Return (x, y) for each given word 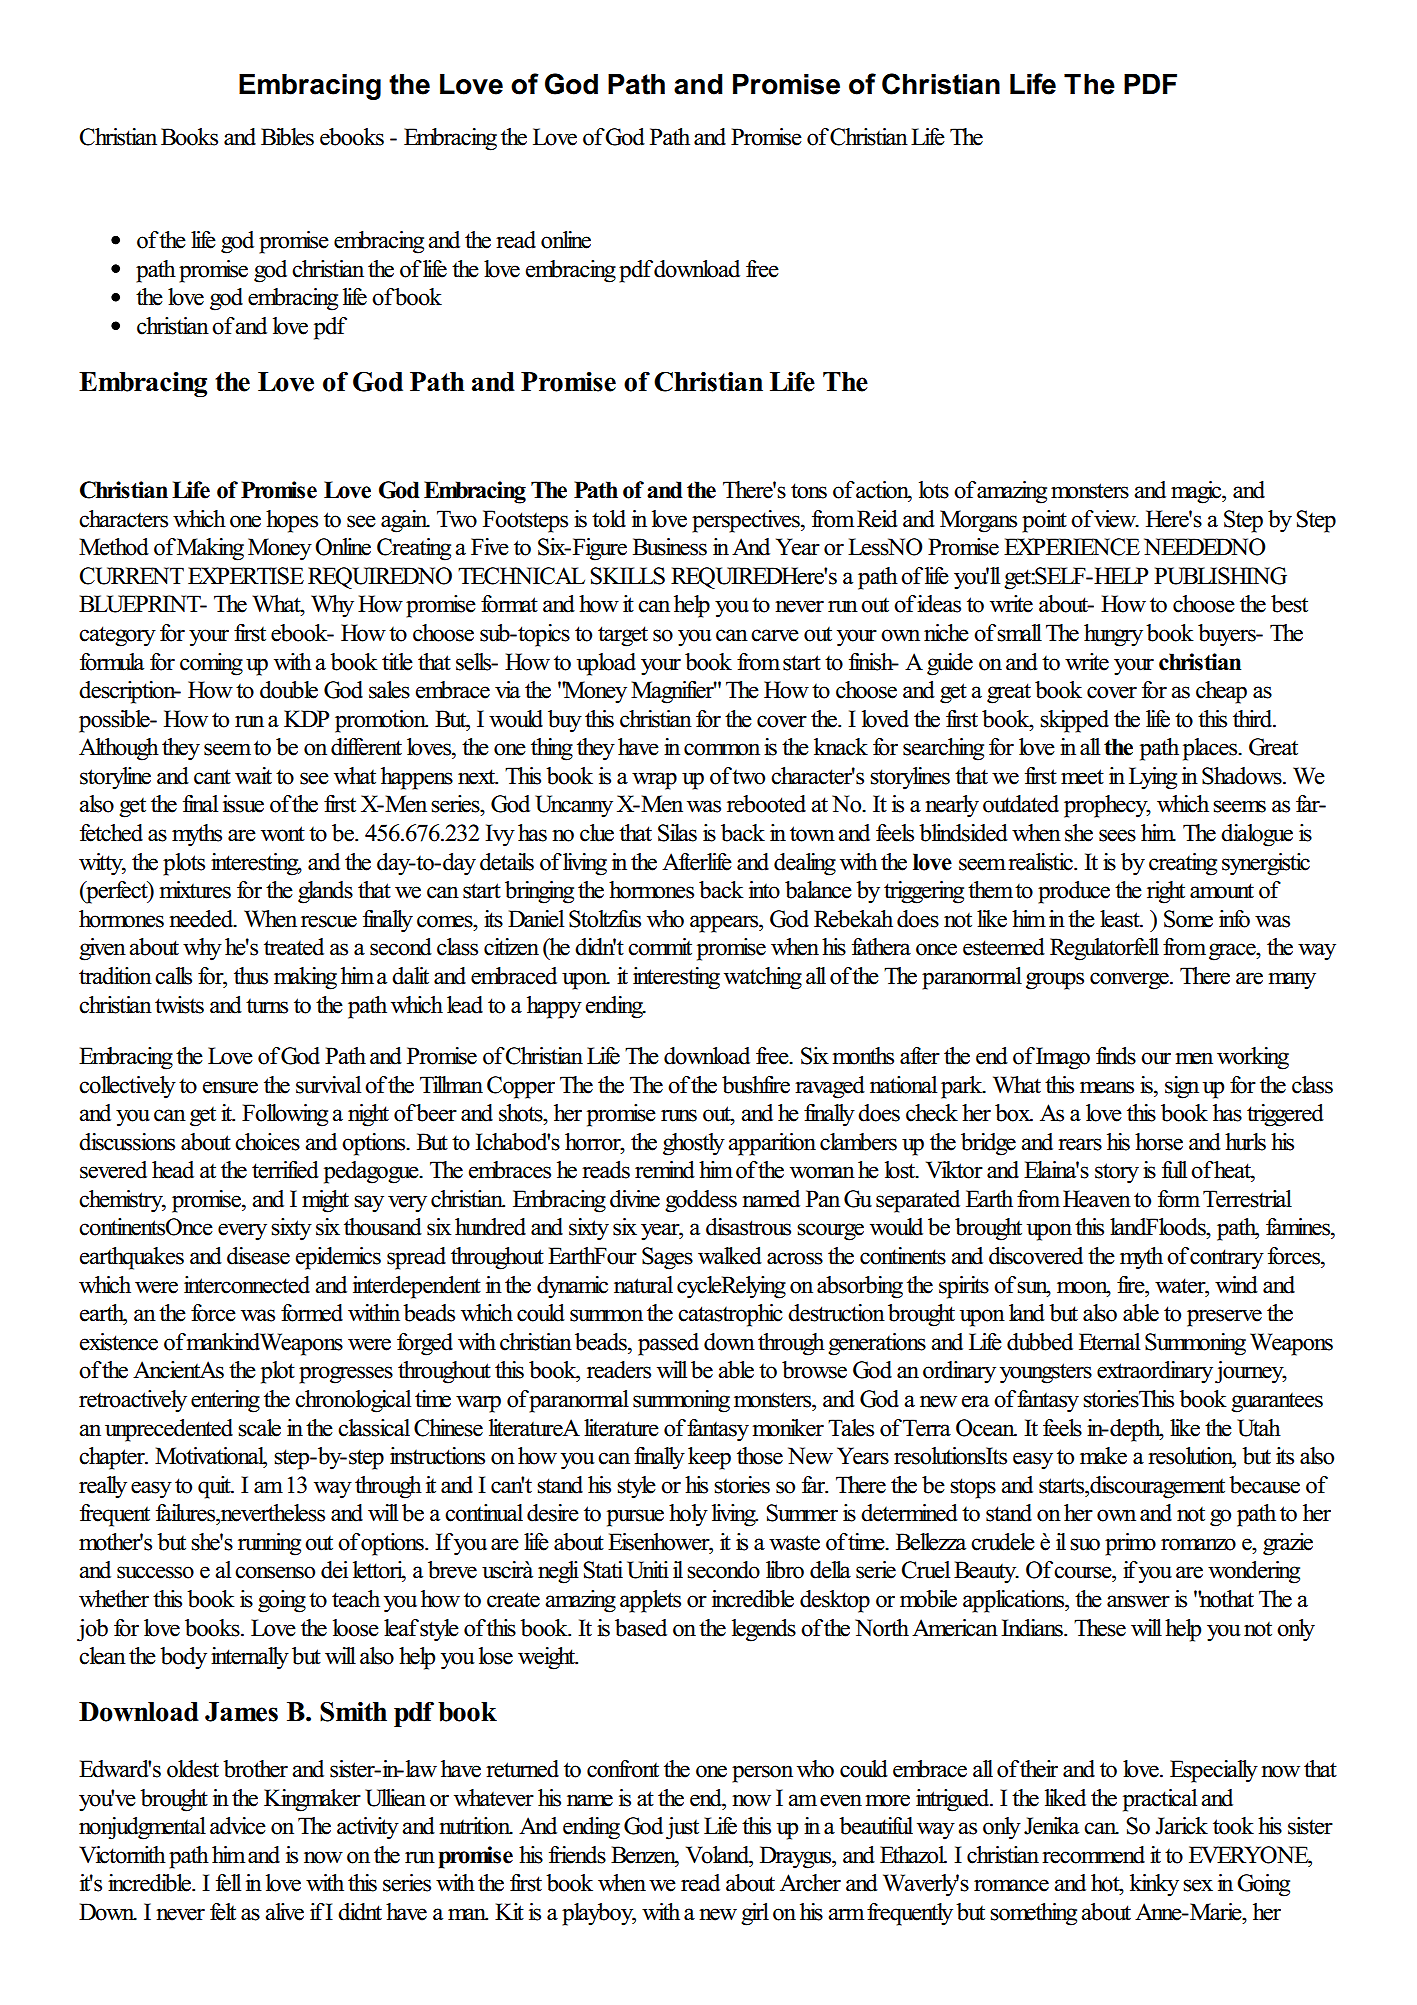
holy (688, 1515)
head (173, 1170)
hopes (292, 521)
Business (670, 547)
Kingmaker (312, 1800)
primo (1130, 1544)
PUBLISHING (1220, 576)
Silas (677, 833)
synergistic (1266, 864)
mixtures (195, 890)
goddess (701, 1201)
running (269, 1544)
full (1174, 1170)
